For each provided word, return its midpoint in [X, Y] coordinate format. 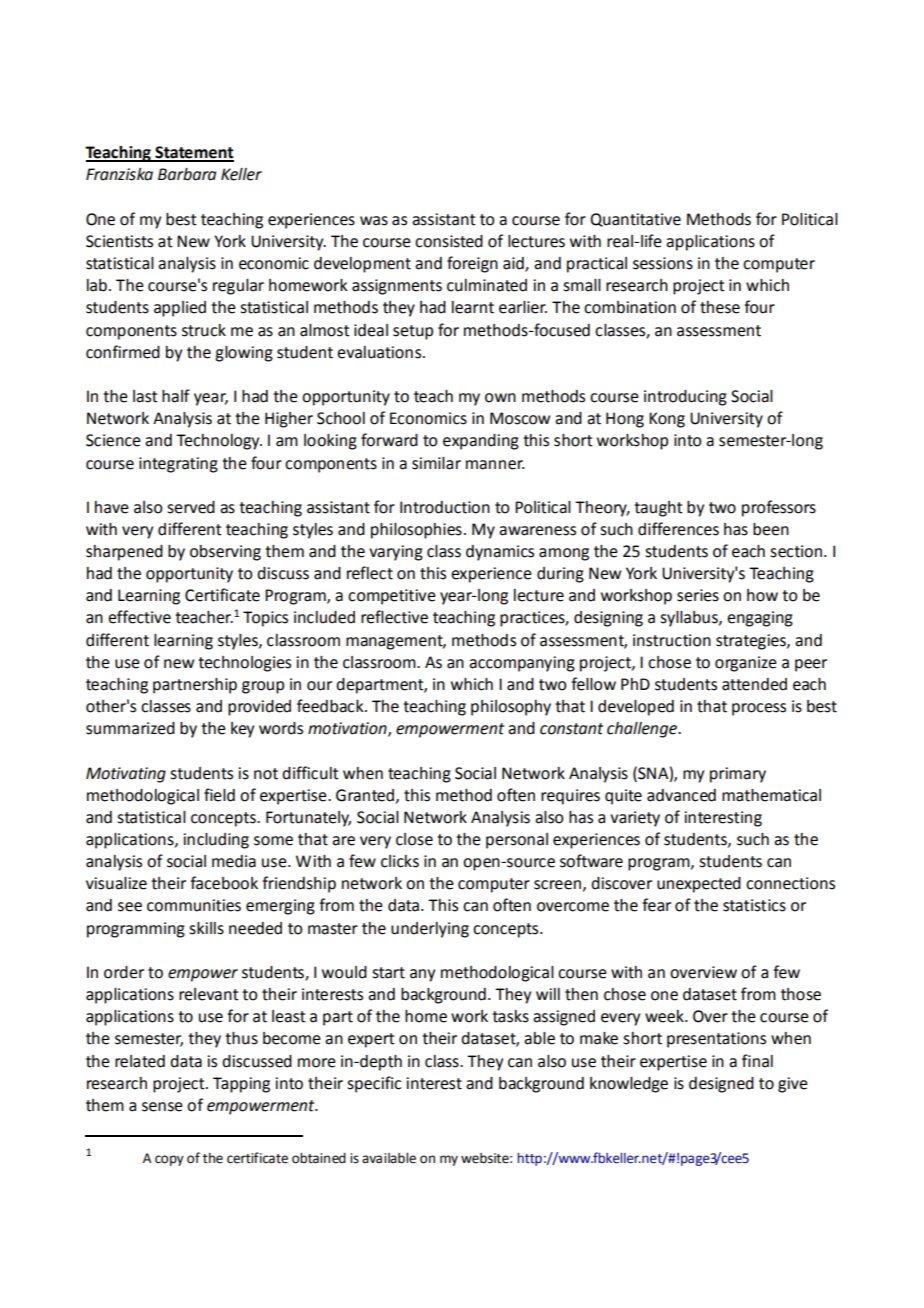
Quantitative [635, 220]
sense [162, 1107]
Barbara [187, 174]
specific [374, 1084]
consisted [449, 241]
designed [721, 1085]
